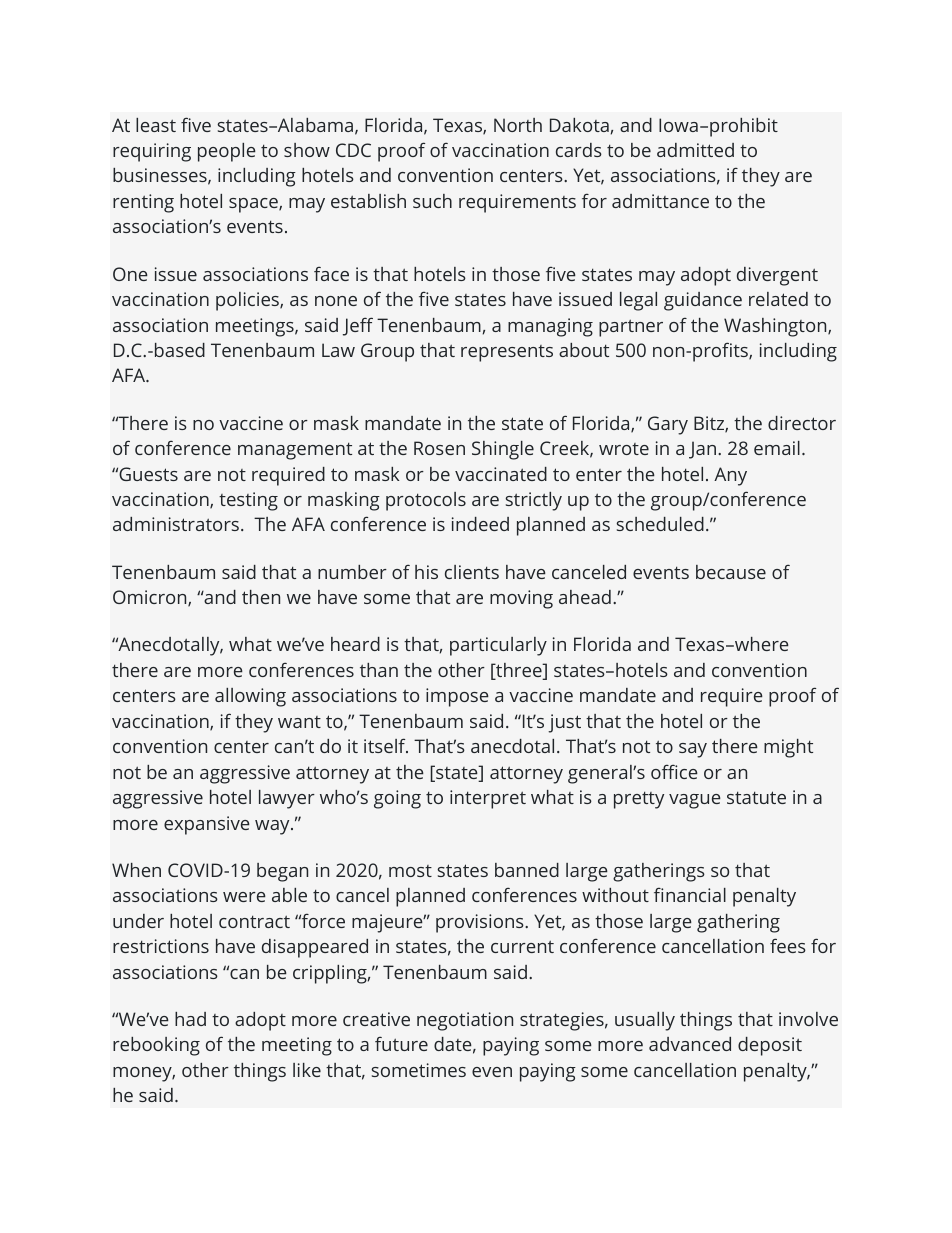 This screenshot has height=1233, width=952. What do you see at coordinates (518, 125) in the screenshot?
I see `North` at bounding box center [518, 125].
